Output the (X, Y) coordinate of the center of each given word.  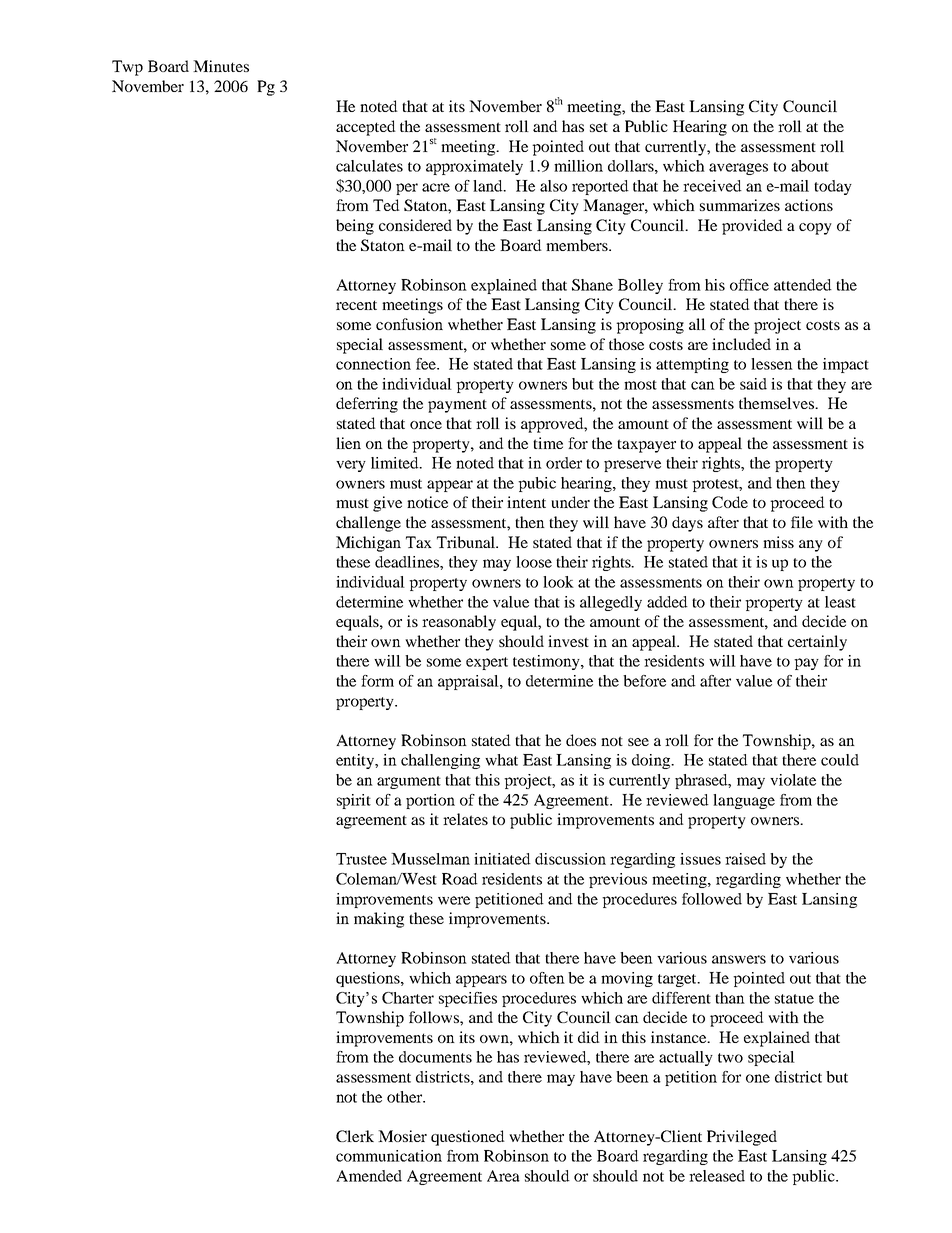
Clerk (355, 1136)
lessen (772, 364)
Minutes (221, 66)
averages (738, 169)
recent (356, 305)
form (377, 681)
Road (460, 879)
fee (427, 364)
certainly (817, 643)
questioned (468, 1138)
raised (745, 859)
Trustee (361, 859)
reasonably (459, 623)
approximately (474, 167)
